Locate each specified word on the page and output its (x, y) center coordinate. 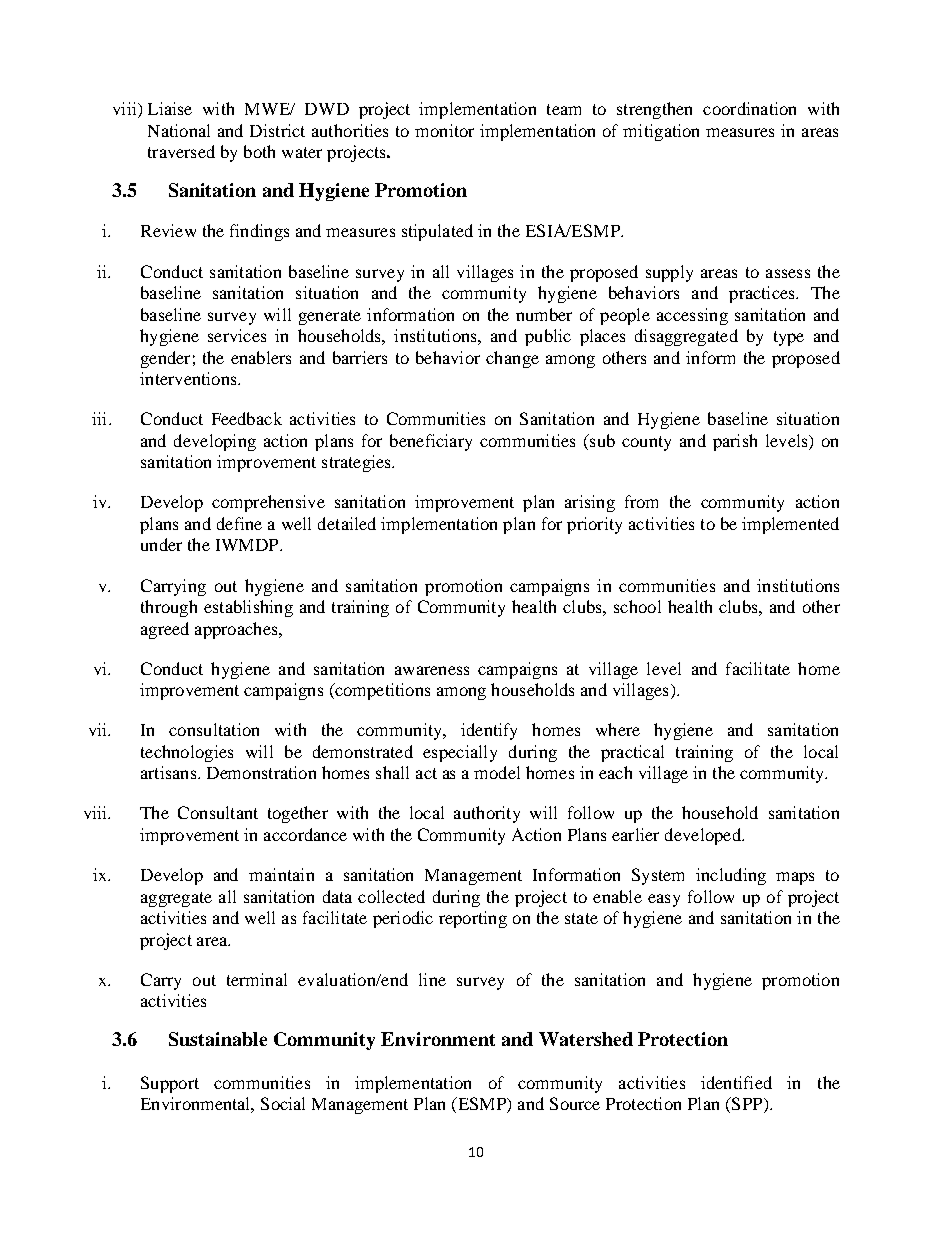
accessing (692, 316)
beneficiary (431, 442)
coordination (749, 108)
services (237, 335)
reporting (473, 919)
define (239, 523)
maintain (281, 874)
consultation (214, 729)
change (512, 359)
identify (489, 731)
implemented (790, 525)
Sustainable (218, 1039)
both (259, 151)
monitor (444, 130)
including (731, 876)
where (618, 729)
